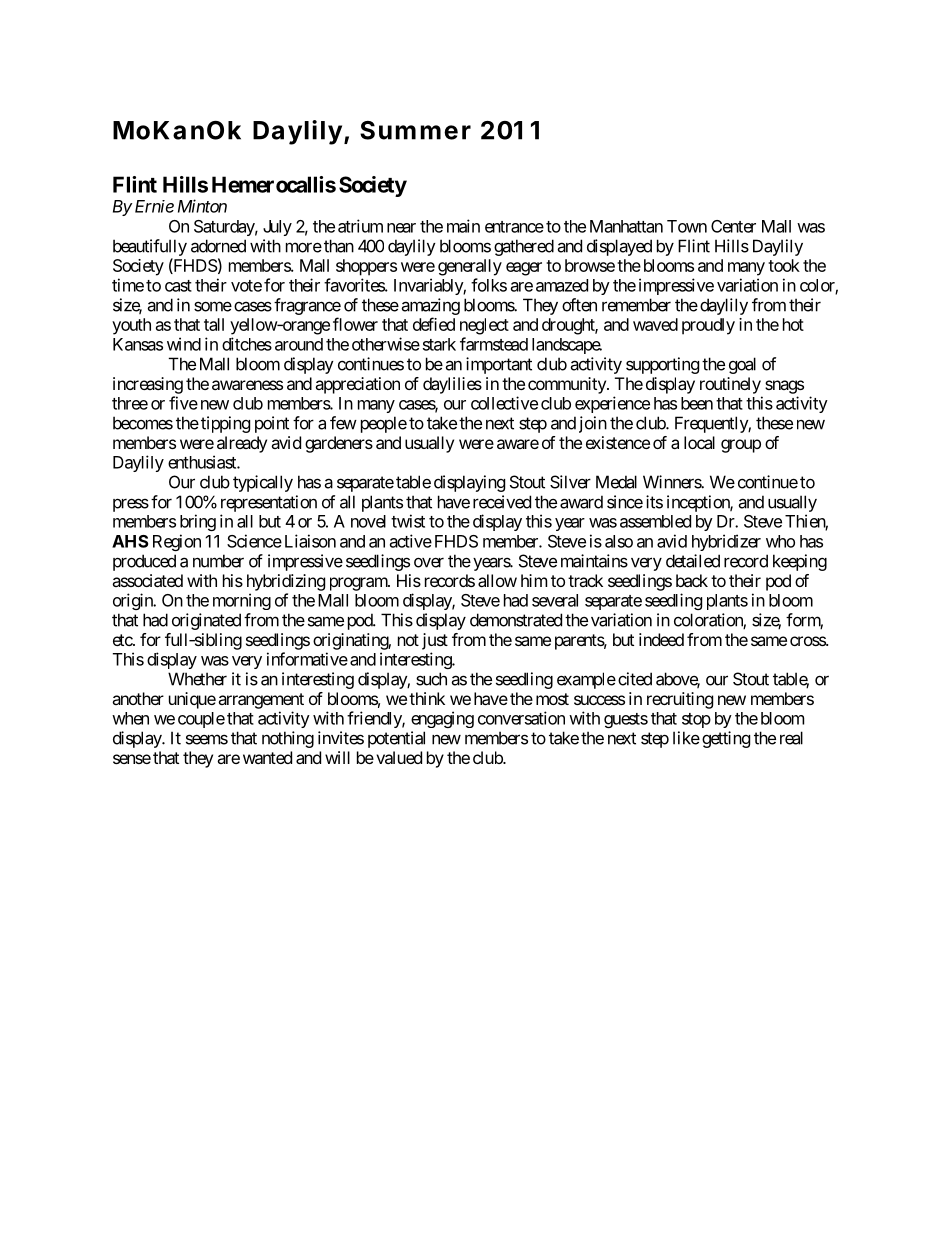 This screenshot has width=952, height=1233. Describe the element at coordinates (497, 580) in the screenshot. I see `allow` at that location.
